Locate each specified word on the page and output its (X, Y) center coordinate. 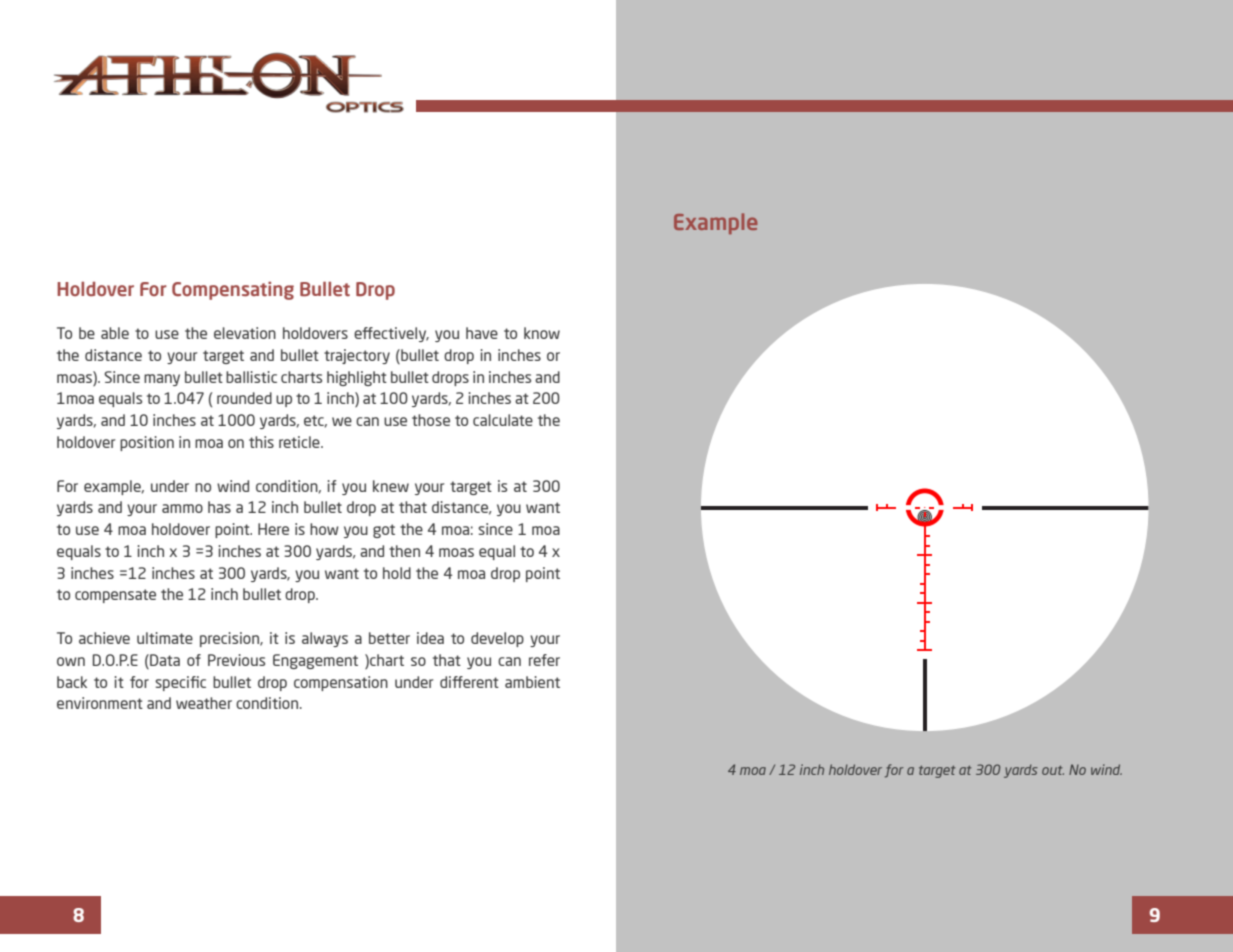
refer (544, 660)
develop (497, 639)
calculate (503, 420)
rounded (244, 398)
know (542, 333)
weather (204, 703)
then (404, 551)
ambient (532, 682)
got (384, 531)
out (1053, 770)
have (482, 333)
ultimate (165, 638)
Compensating (233, 290)
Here (273, 529)
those (431, 420)
